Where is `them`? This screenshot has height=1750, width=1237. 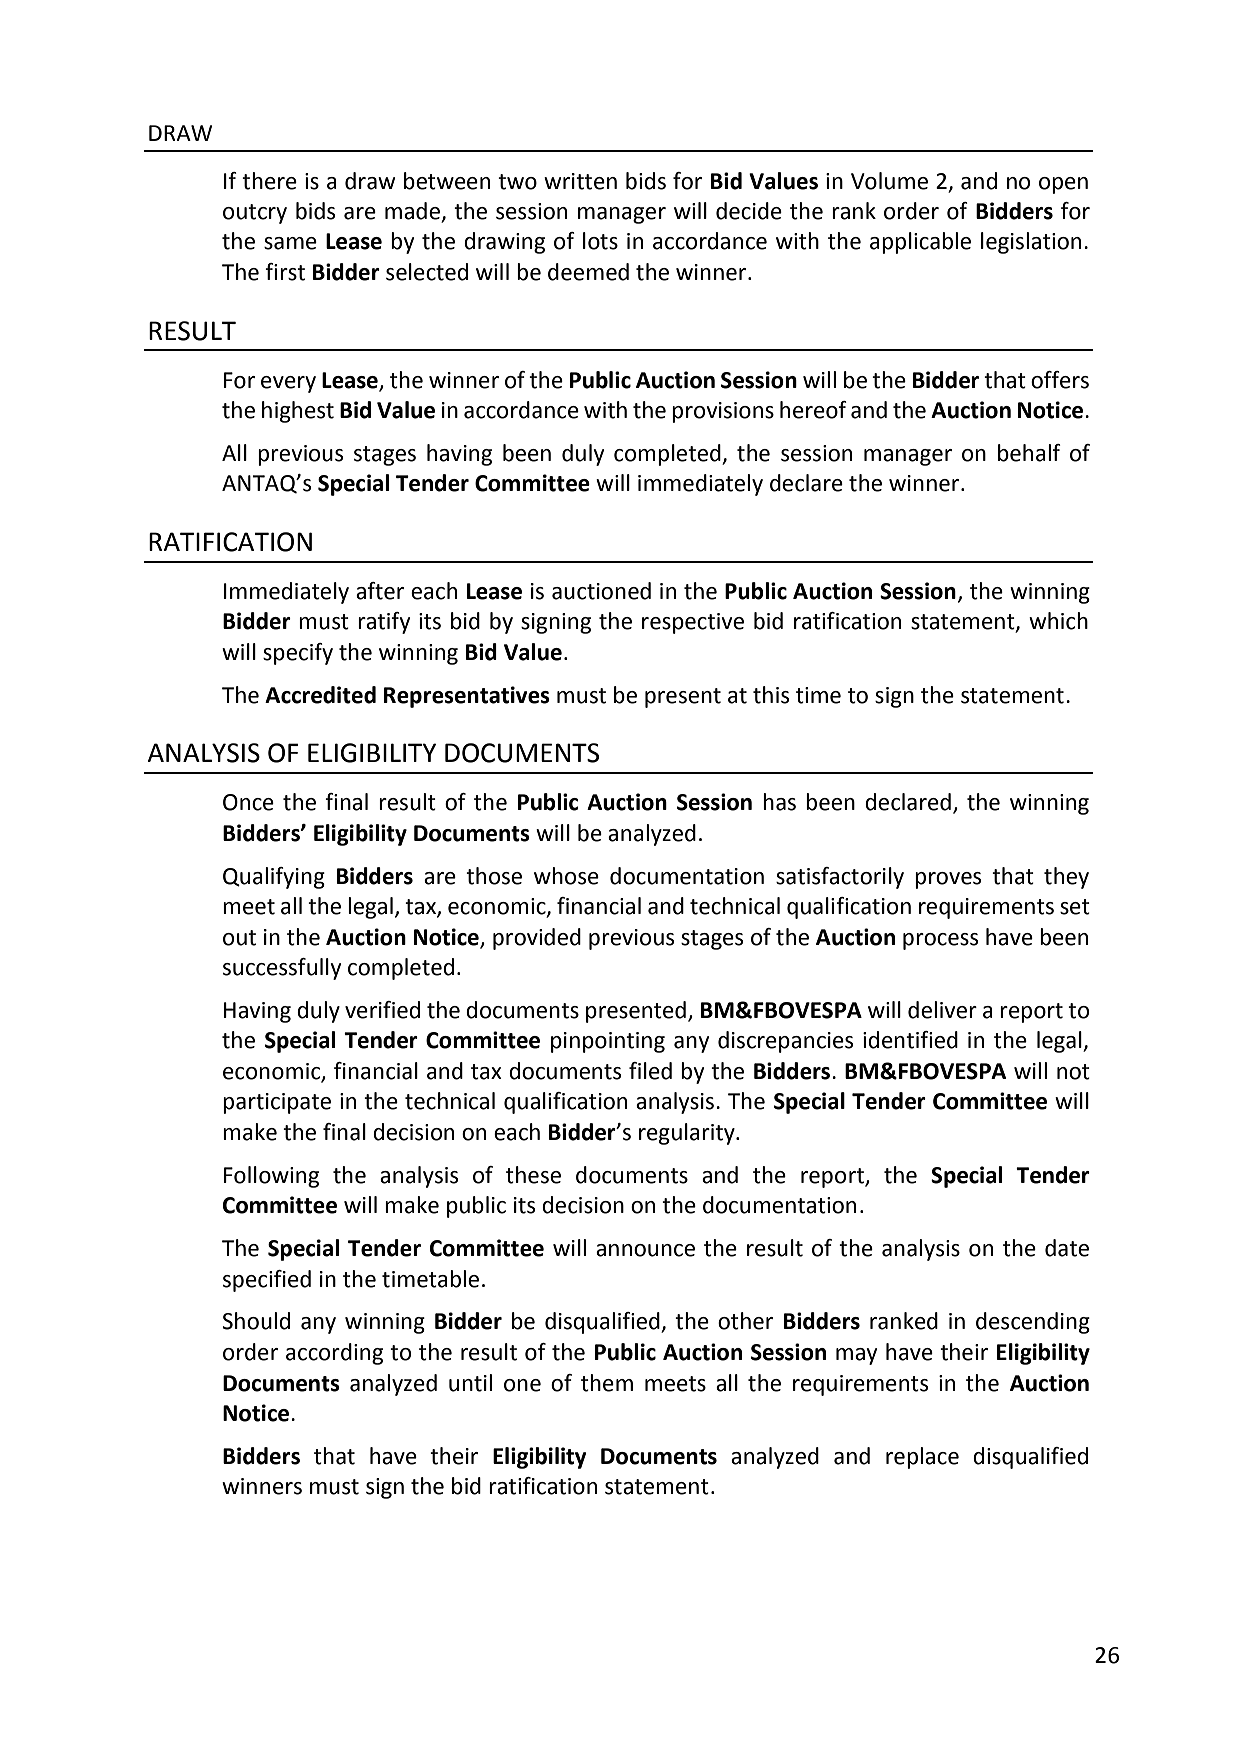 them is located at coordinates (607, 1383).
